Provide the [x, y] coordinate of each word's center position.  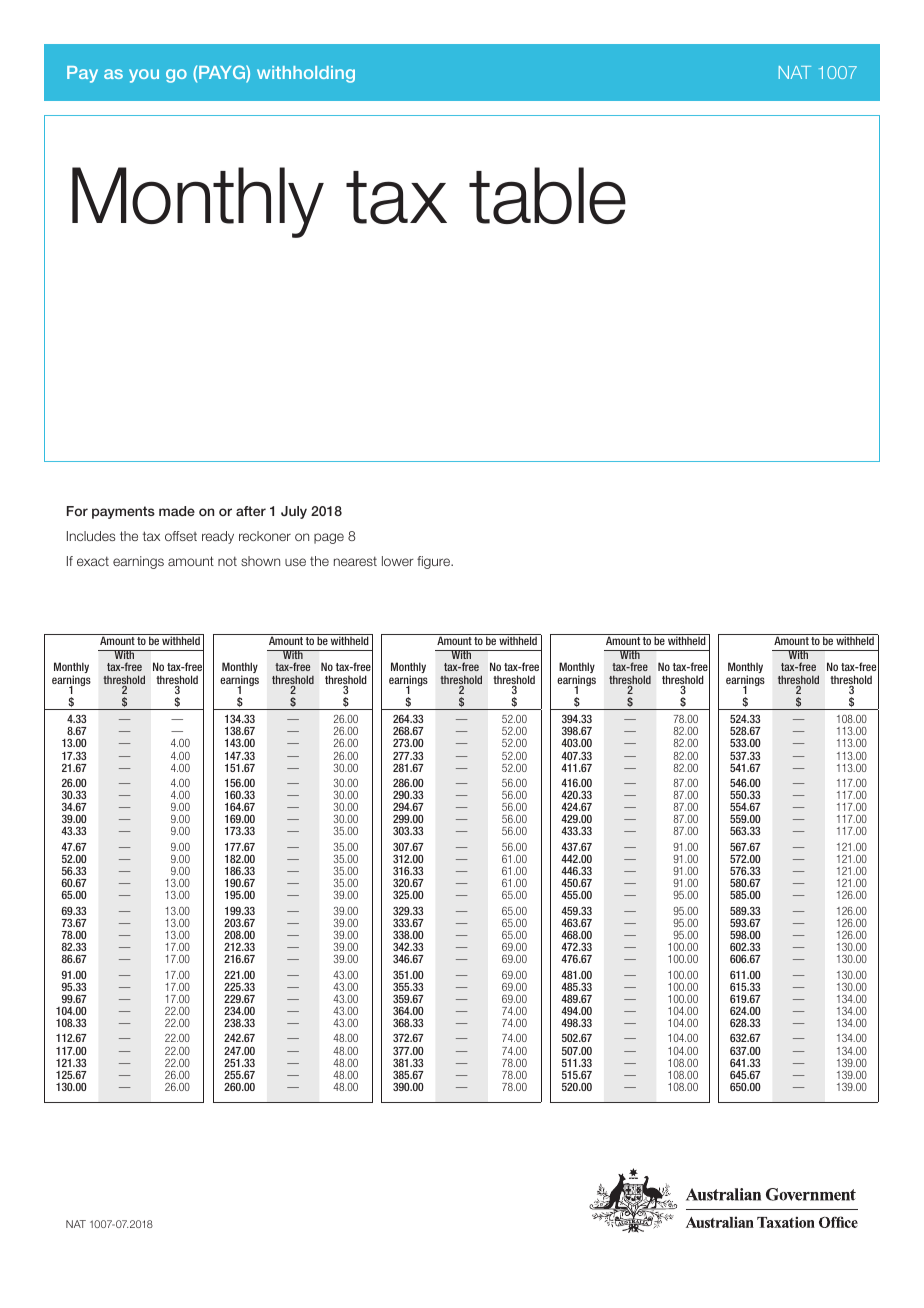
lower [398, 561]
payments [123, 512]
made [177, 511]
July [294, 512]
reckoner [265, 536]
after [251, 511]
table [547, 195]
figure [434, 562]
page [329, 538]
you [144, 76]
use [295, 562]
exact [93, 561]
